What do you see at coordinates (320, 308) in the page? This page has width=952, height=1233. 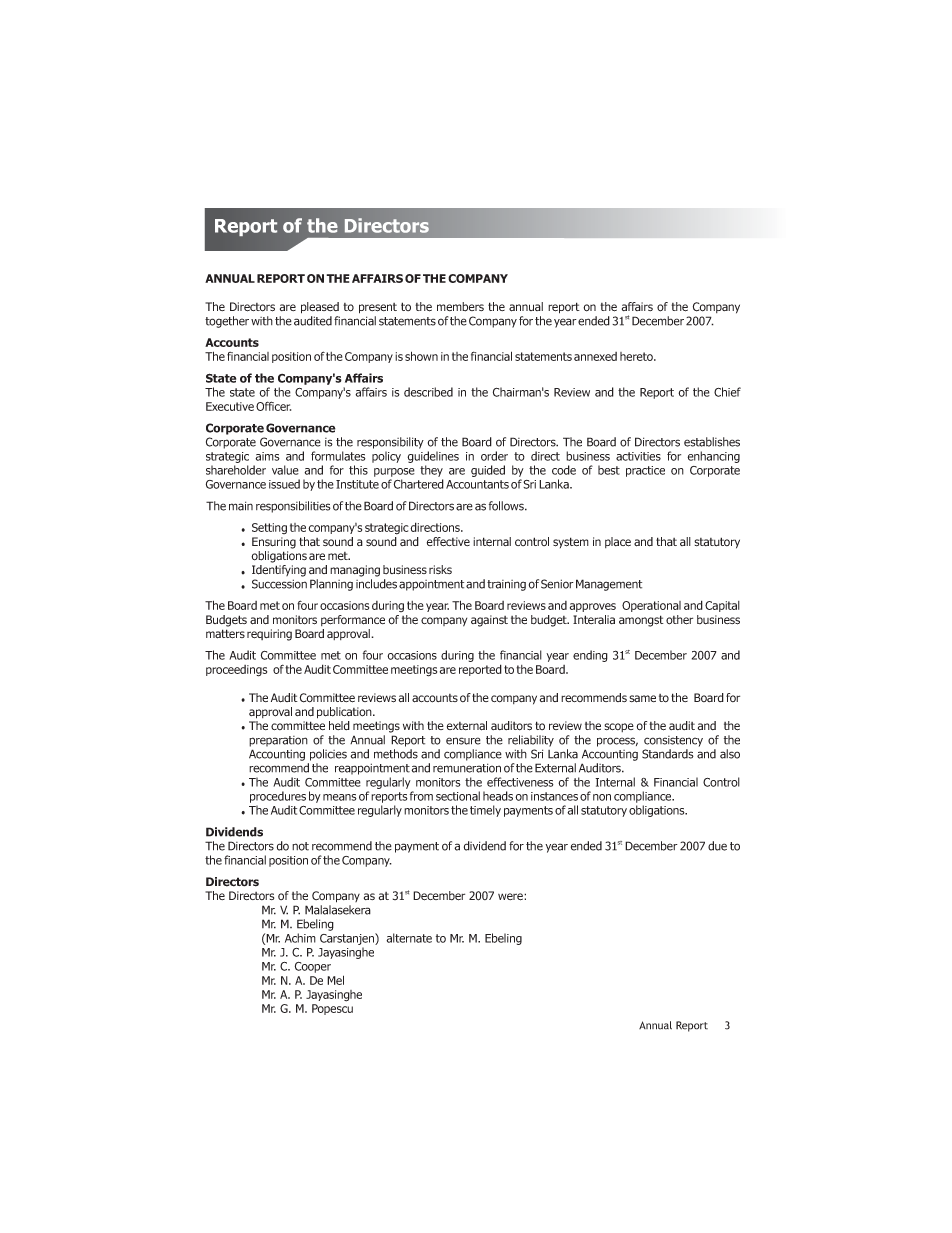 I see `pleased` at bounding box center [320, 308].
